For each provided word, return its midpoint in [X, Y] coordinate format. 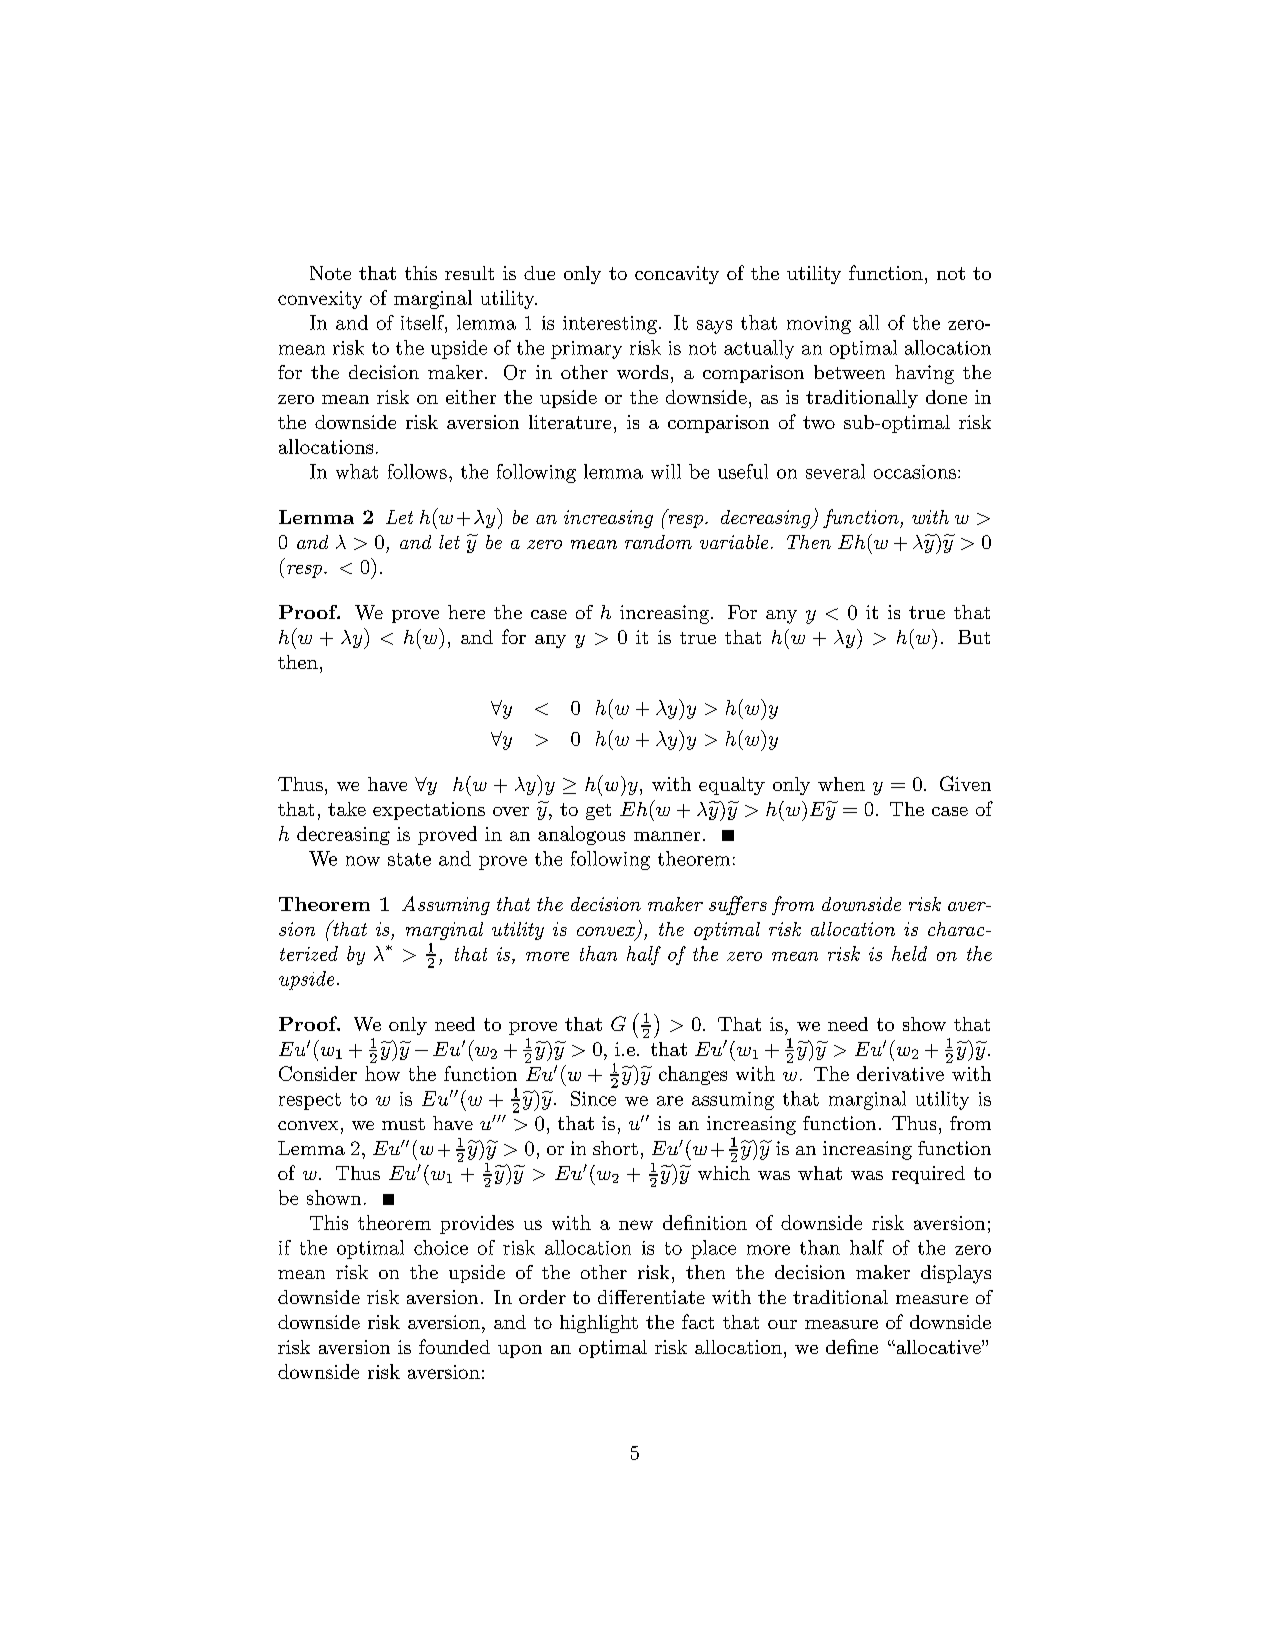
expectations [429, 811]
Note [330, 273]
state [409, 859]
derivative [900, 1073]
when [841, 784]
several [835, 471]
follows [417, 471]
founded [454, 1346]
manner [667, 836]
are [670, 1101]
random [658, 542]
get [598, 812]
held [909, 953]
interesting [610, 325]
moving [819, 325]
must [403, 1124]
